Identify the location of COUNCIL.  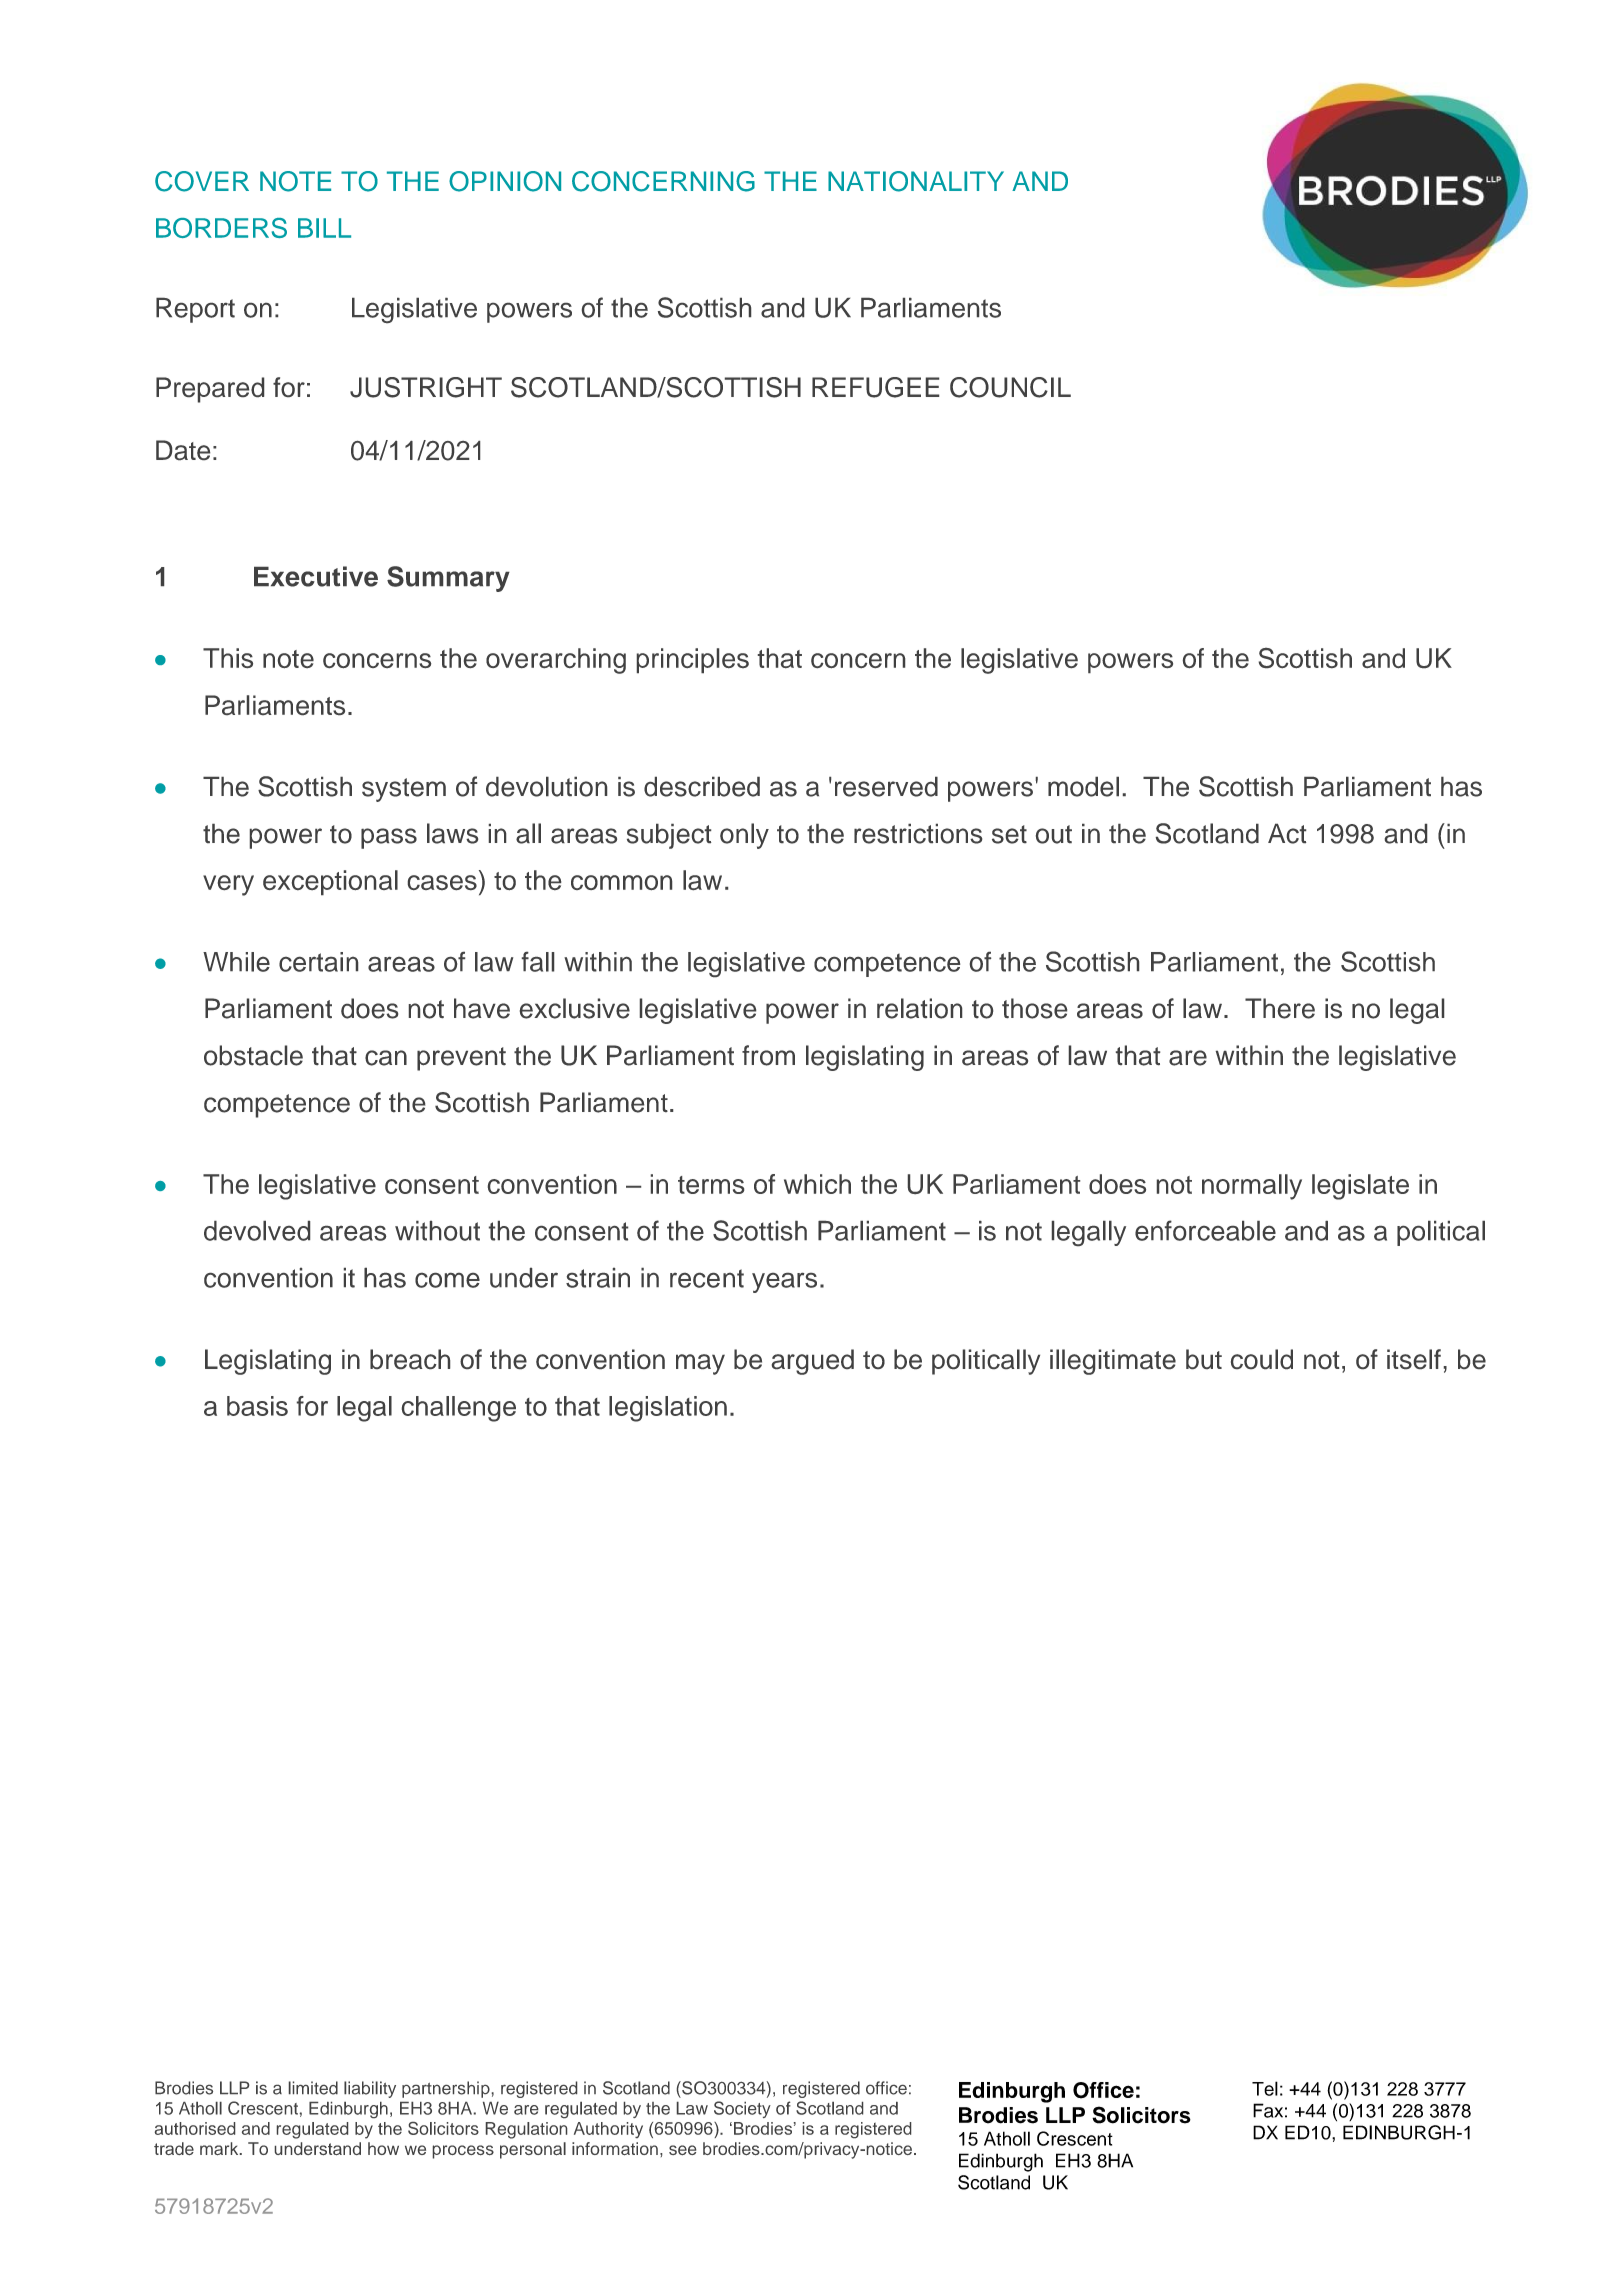
(1010, 387).
